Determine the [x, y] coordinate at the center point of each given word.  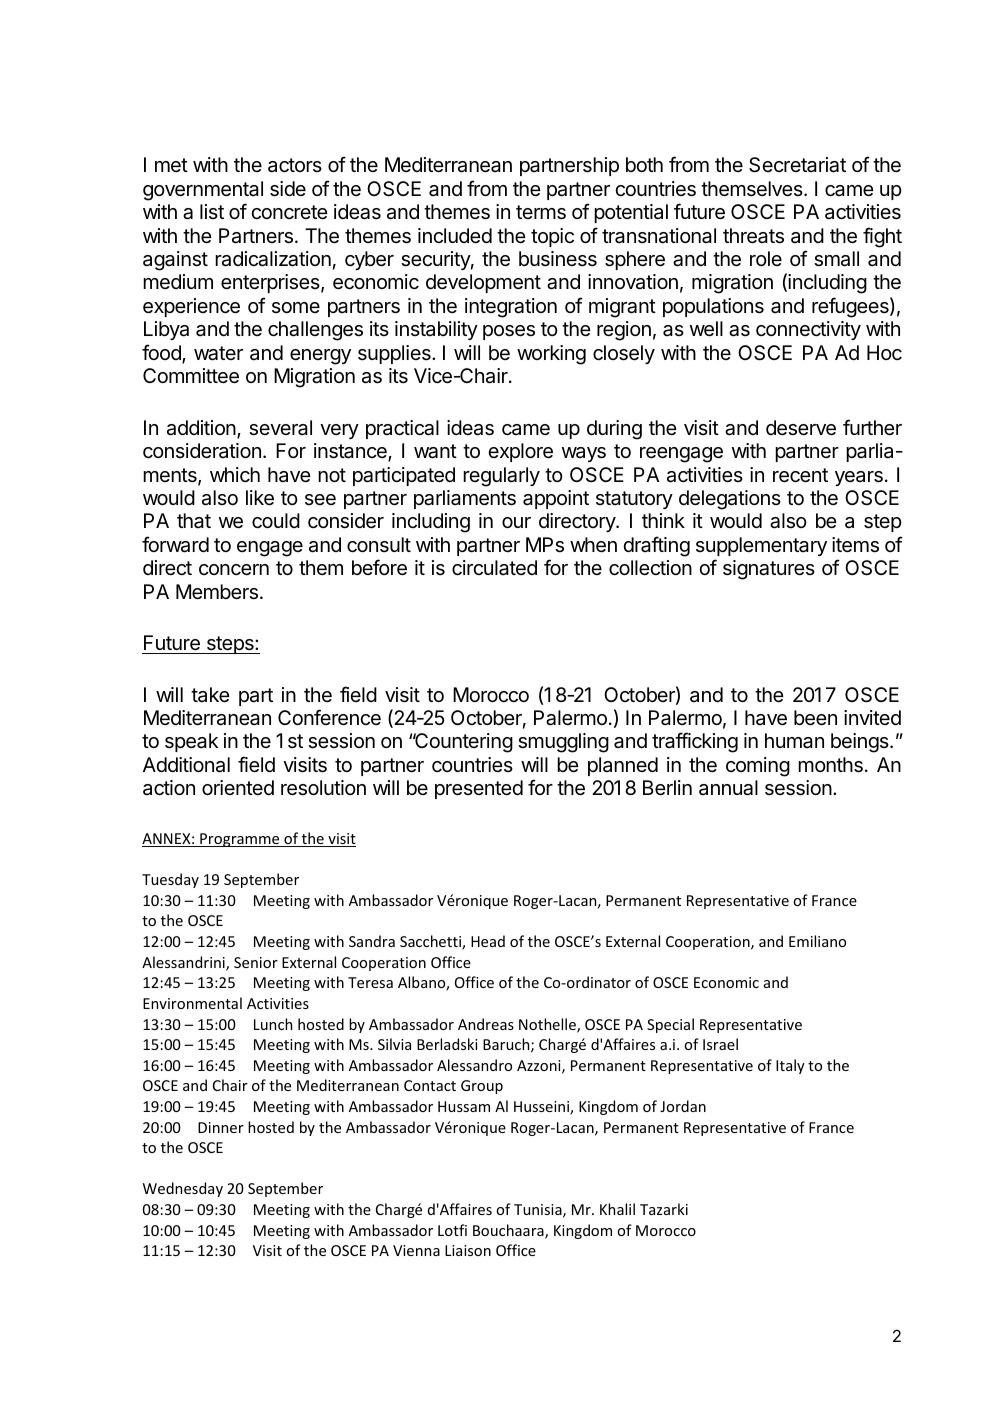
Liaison [468, 1250]
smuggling [563, 743]
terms [541, 212]
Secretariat [797, 165]
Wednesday [183, 1189]
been [815, 718]
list [212, 211]
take [210, 695]
